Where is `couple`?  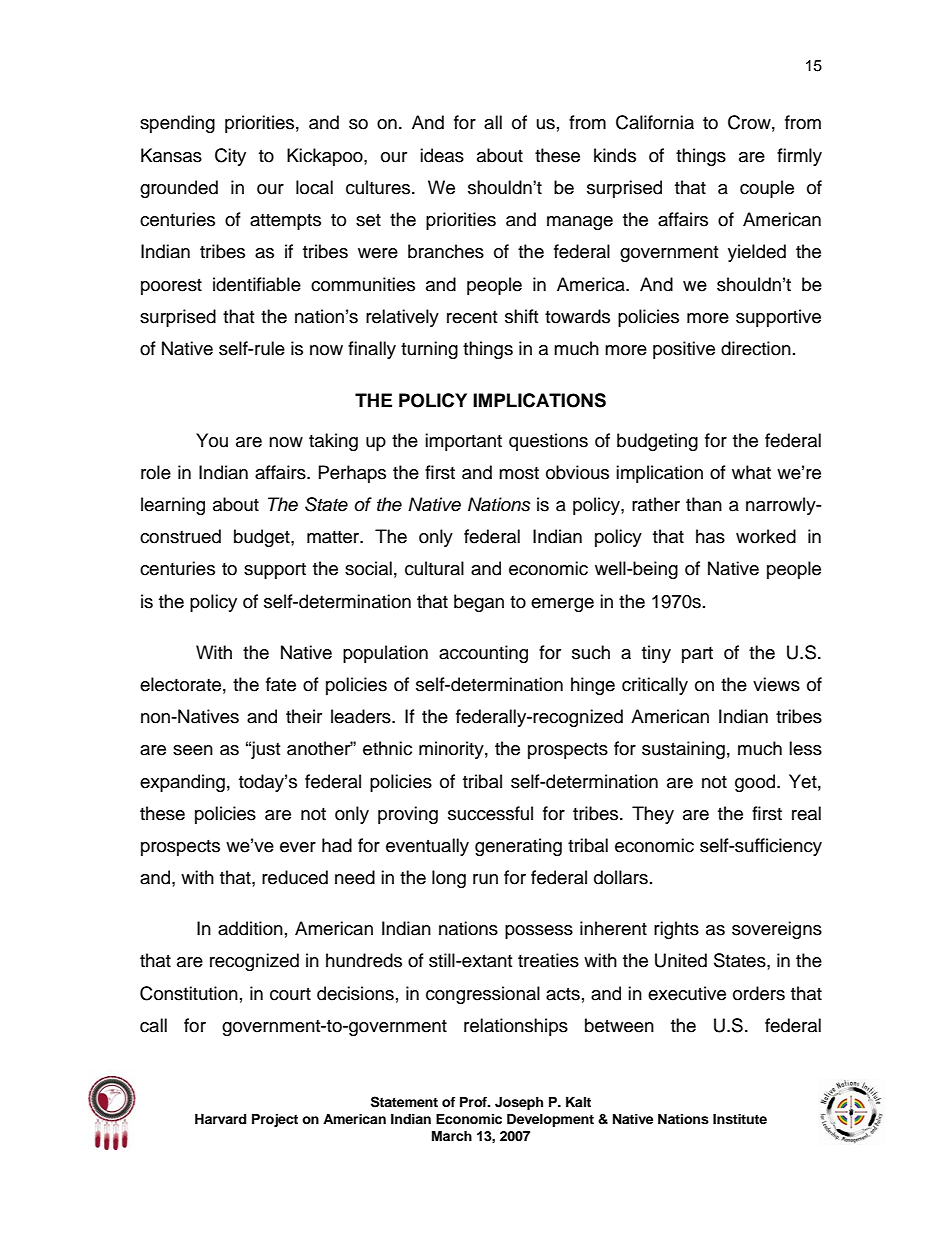
couple is located at coordinates (767, 189).
